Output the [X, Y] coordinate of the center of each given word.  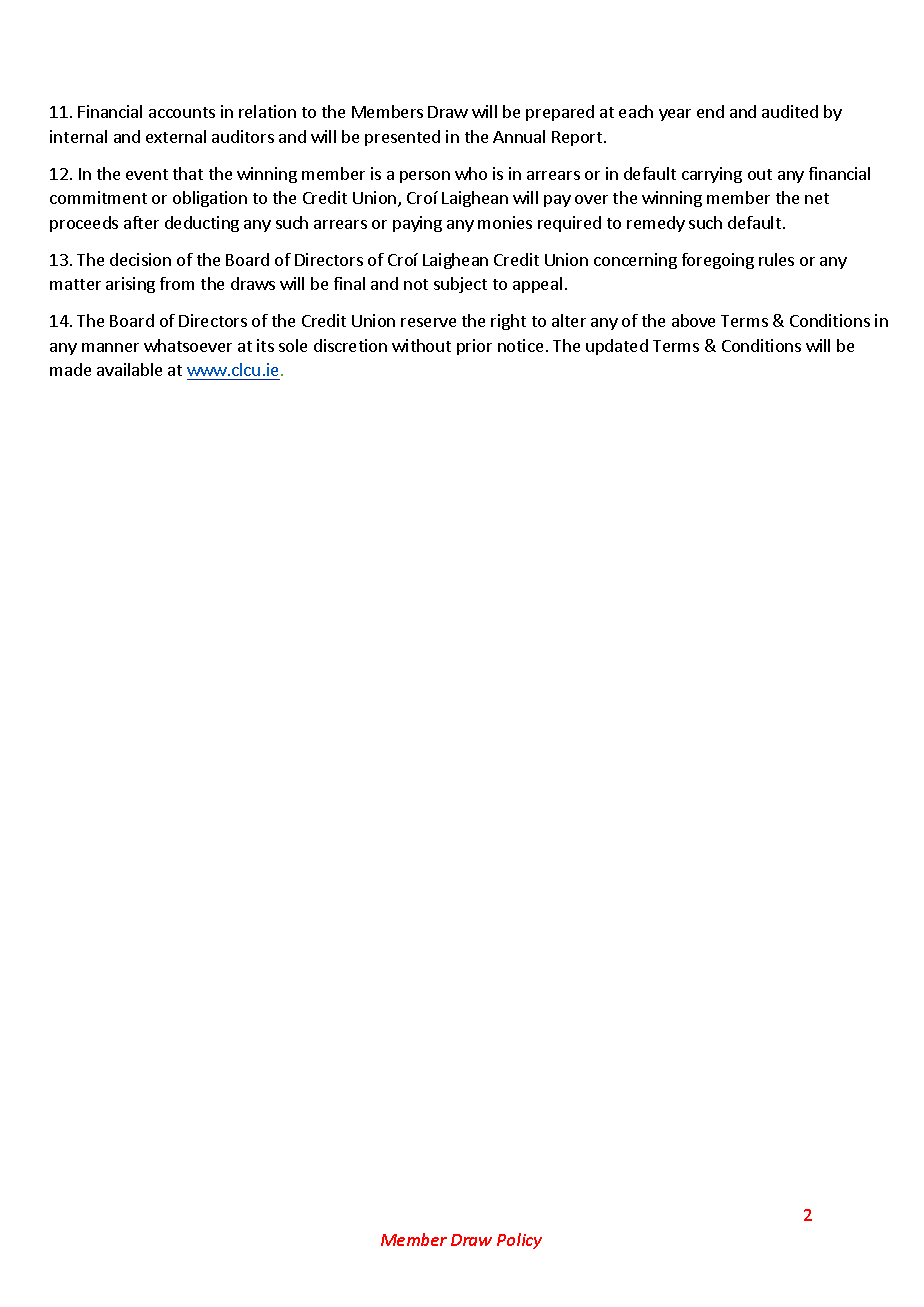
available [129, 369]
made [70, 369]
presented [402, 138]
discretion [350, 345]
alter [569, 320]
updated [617, 347]
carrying [712, 175]
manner [110, 347]
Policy [519, 1241]
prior [474, 347]
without [421, 345]
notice [520, 345]
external [176, 136]
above [693, 320]
